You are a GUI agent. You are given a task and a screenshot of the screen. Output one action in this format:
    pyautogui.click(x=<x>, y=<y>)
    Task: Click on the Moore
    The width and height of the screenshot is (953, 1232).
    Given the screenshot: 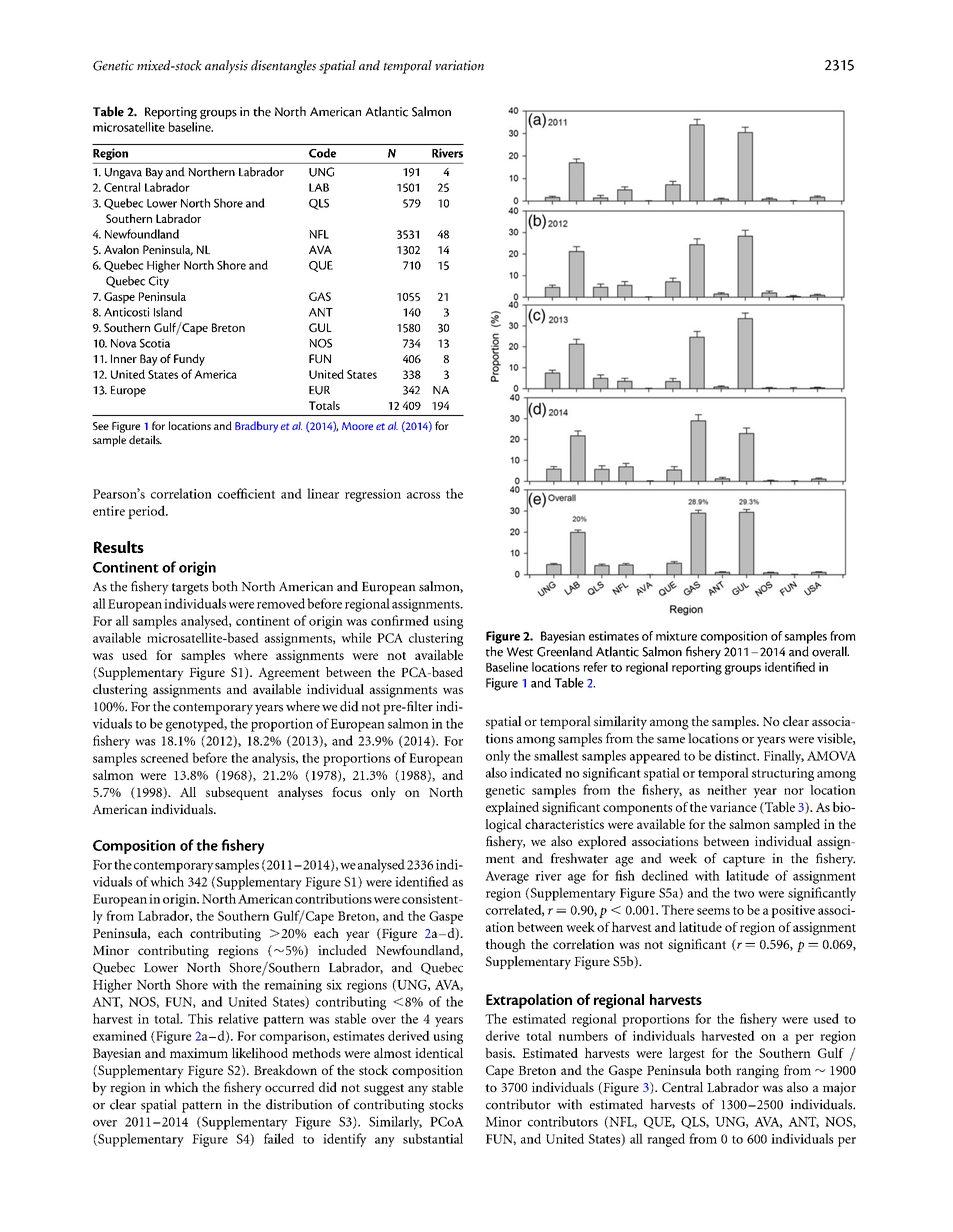 What is the action you would take?
    pyautogui.click(x=357, y=426)
